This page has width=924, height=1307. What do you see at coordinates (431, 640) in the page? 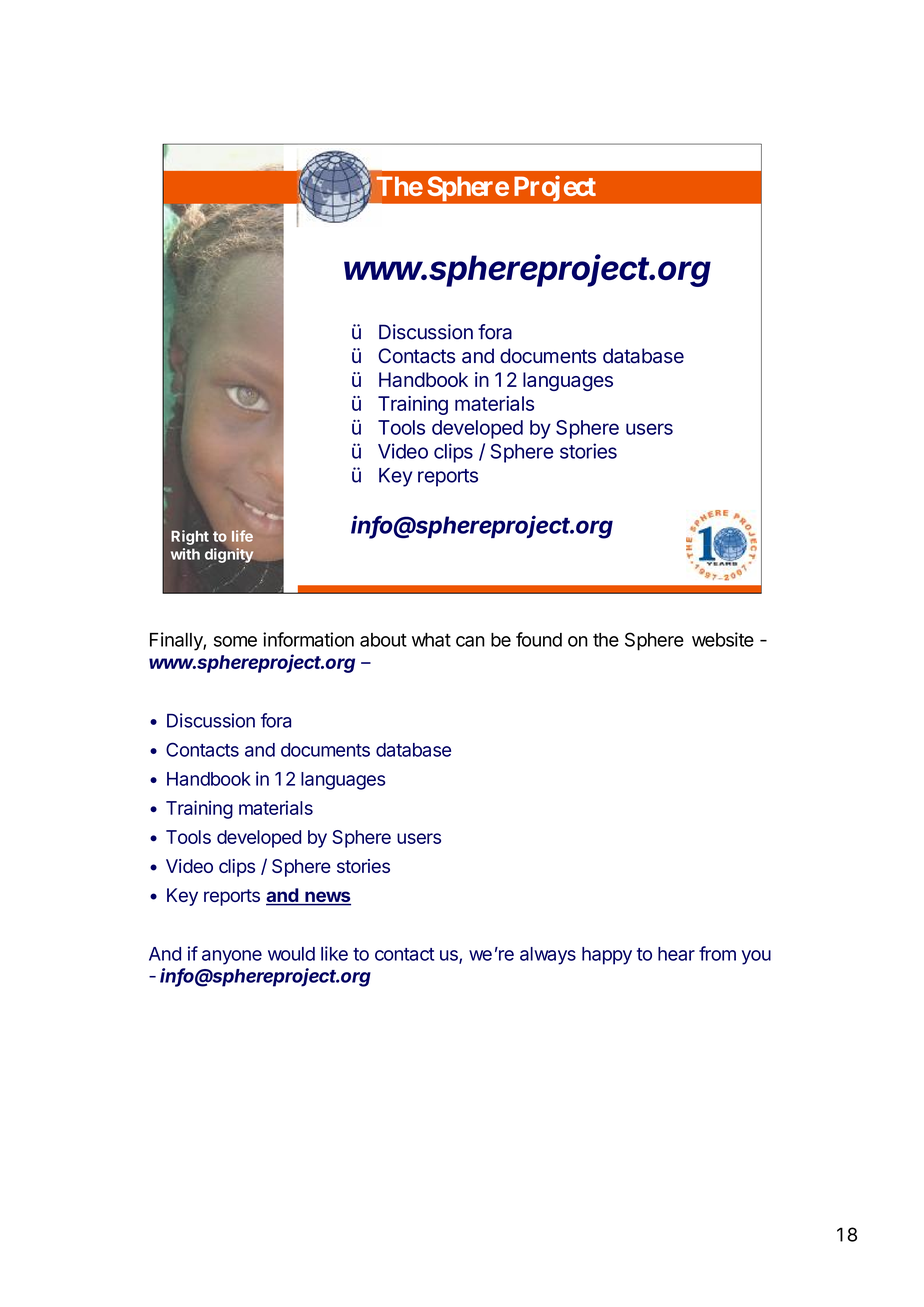
I see `what` at bounding box center [431, 640].
